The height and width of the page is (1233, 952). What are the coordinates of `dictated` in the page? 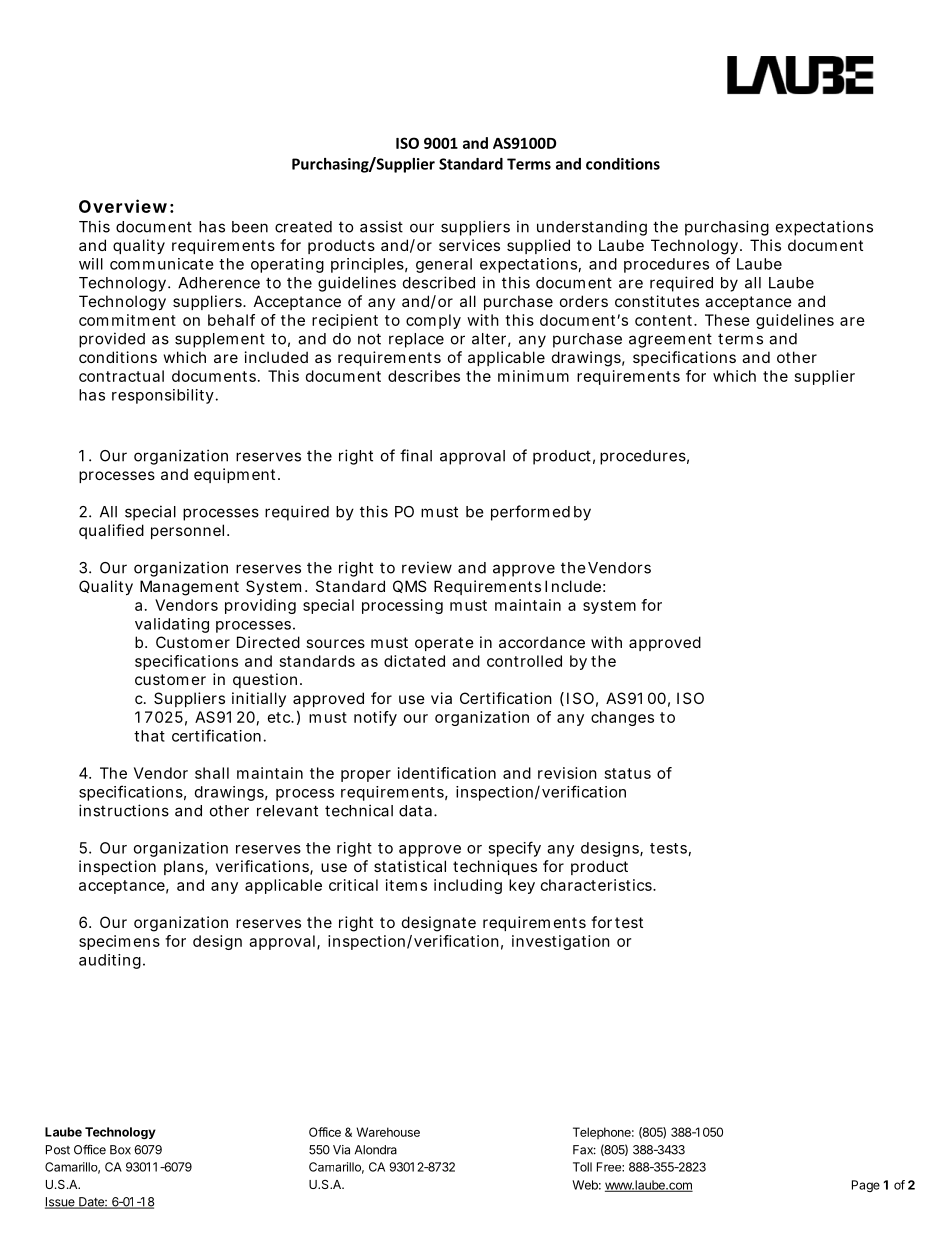 It's located at (414, 661).
